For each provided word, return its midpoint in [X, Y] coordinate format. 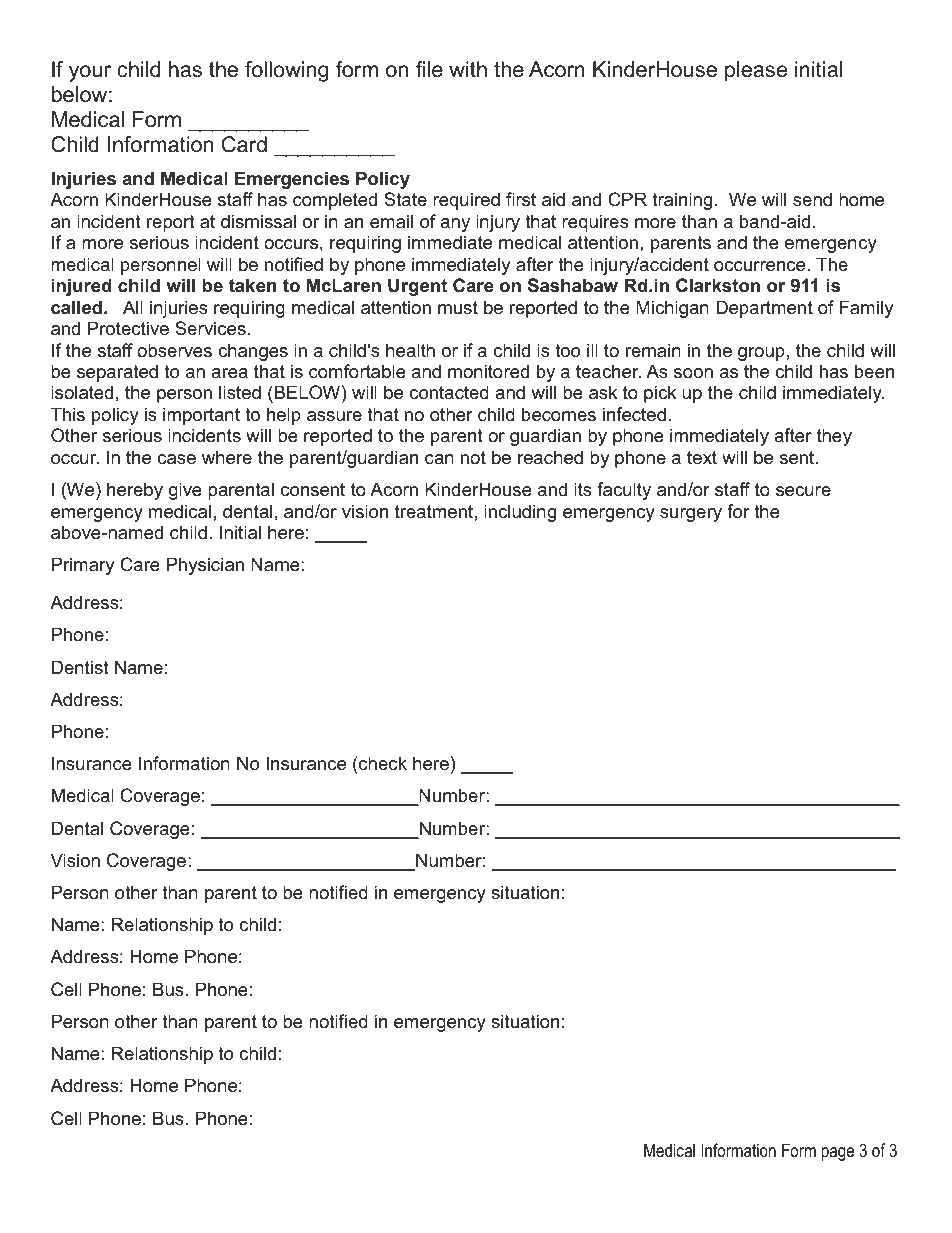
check [382, 763]
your [90, 73]
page [837, 1154]
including [520, 513]
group [761, 354]
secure [803, 491]
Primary [83, 566]
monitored [488, 371]
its [583, 489]
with [468, 69]
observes [174, 350]
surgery [691, 515]
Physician [205, 566]
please [756, 71]
